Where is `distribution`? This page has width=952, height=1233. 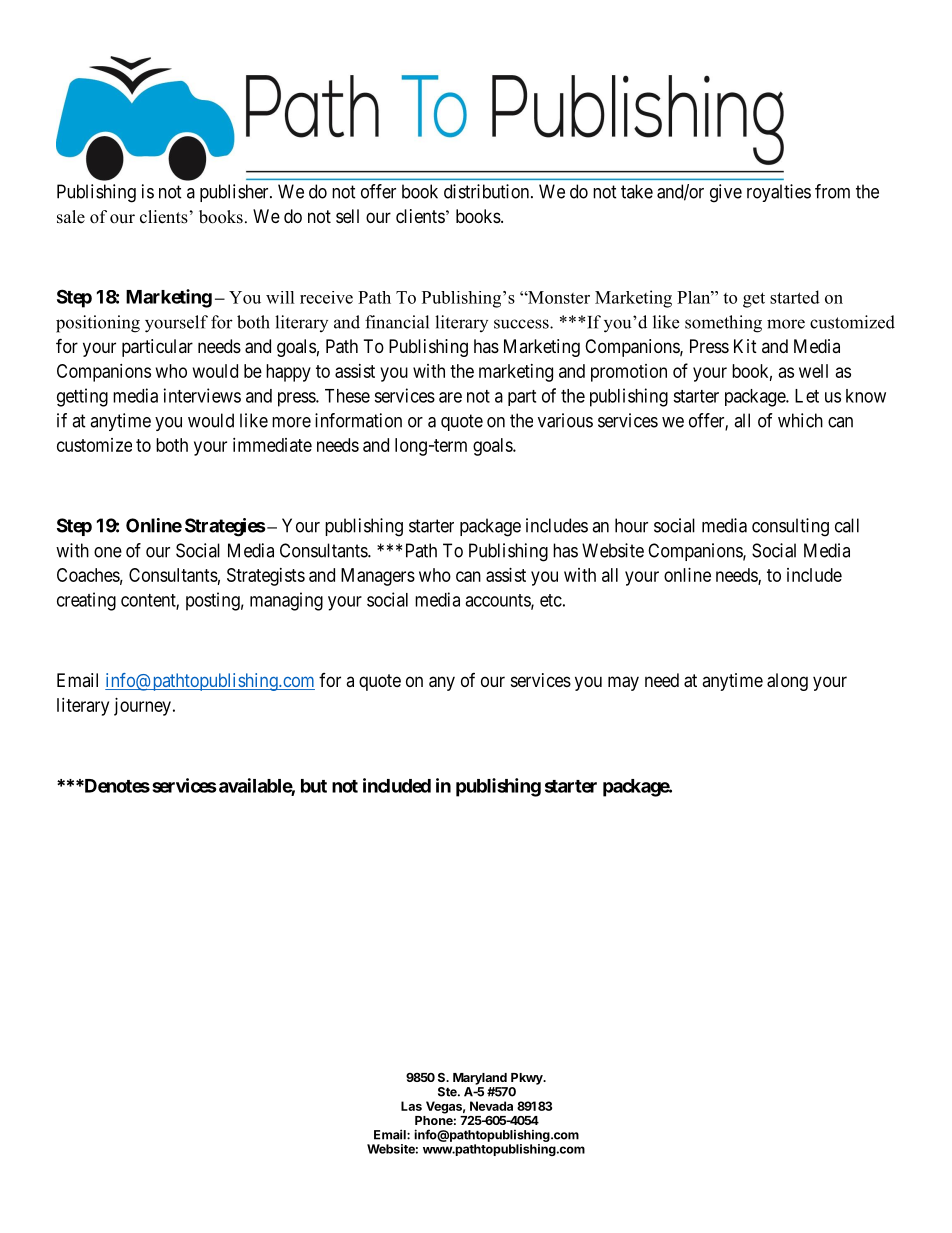
distribution is located at coordinates (488, 191).
